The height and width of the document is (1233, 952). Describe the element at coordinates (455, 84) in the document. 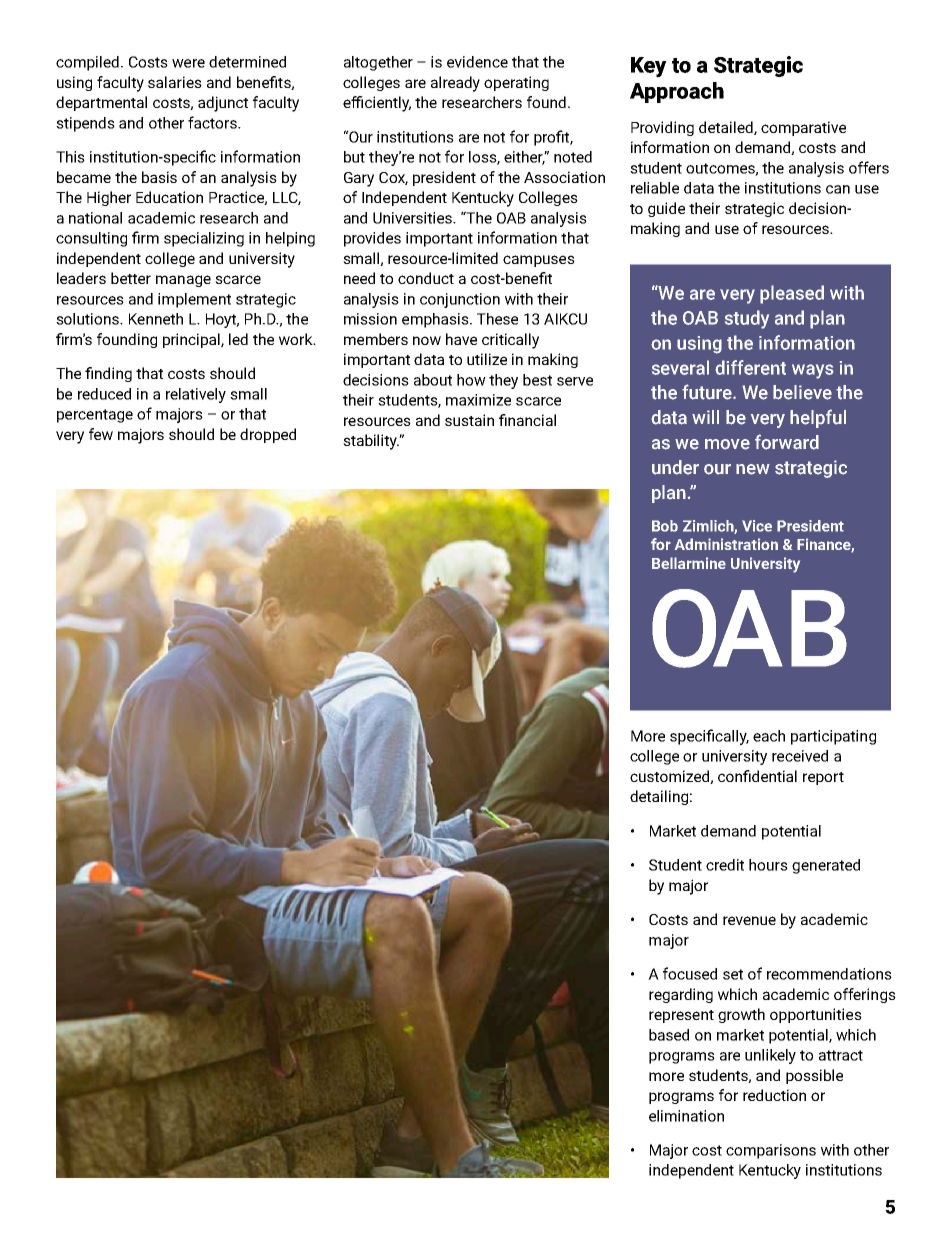

I see `already` at that location.
